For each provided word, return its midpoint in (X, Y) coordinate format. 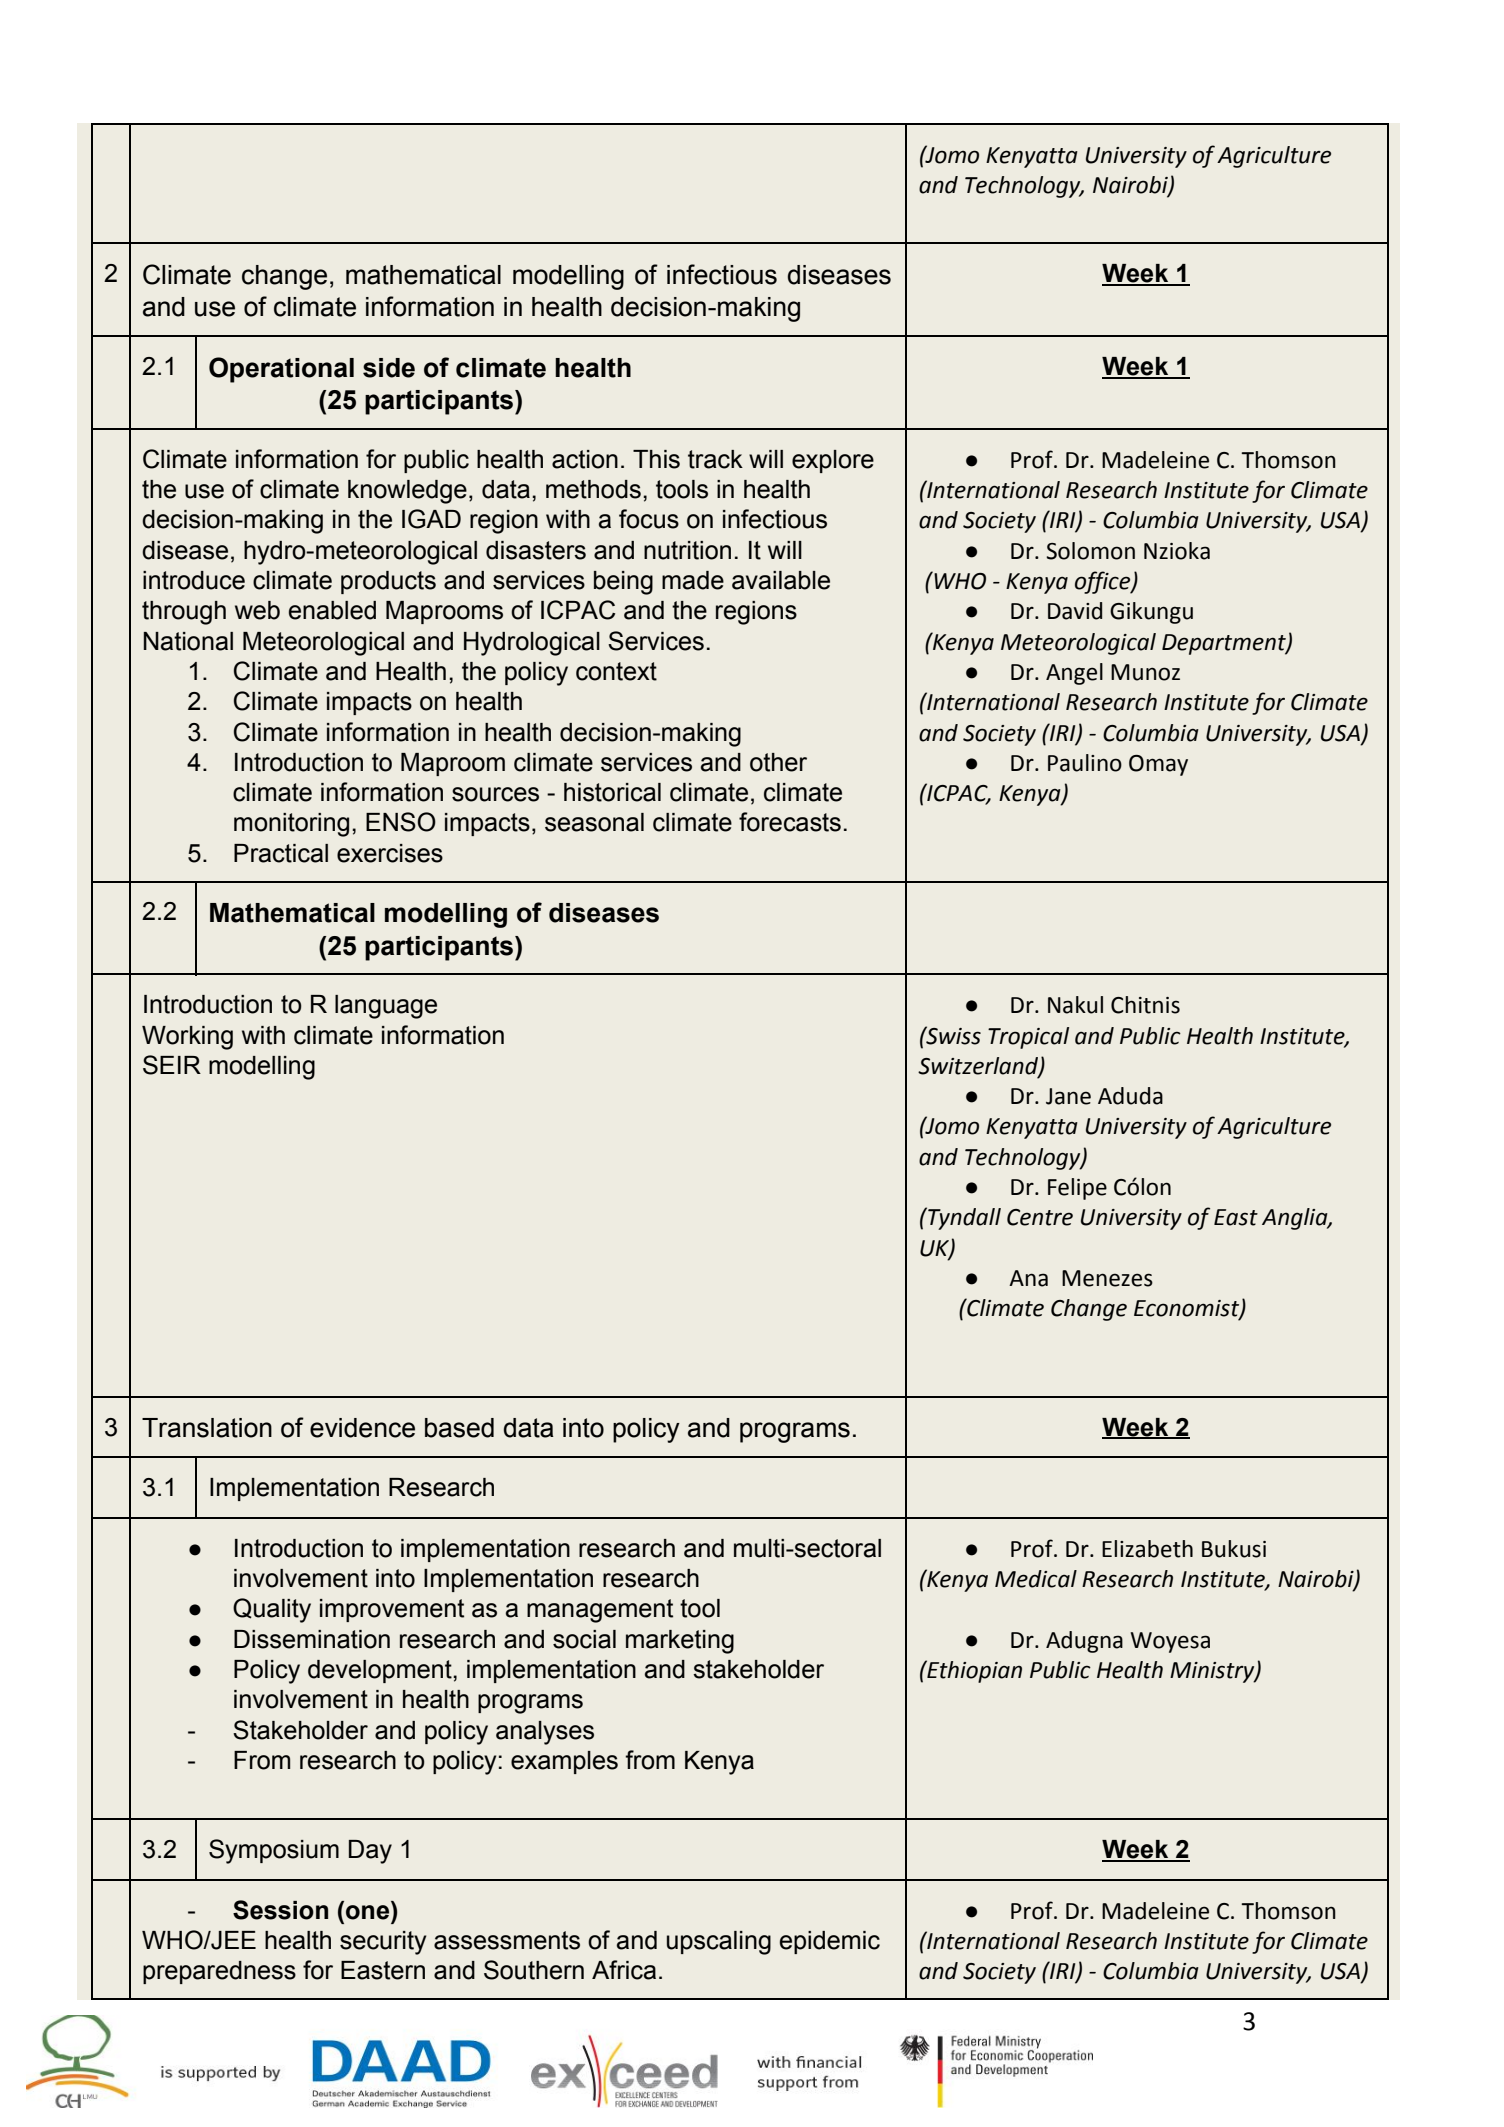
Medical (1036, 1579)
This (656, 459)
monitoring (291, 825)
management (600, 1611)
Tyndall (963, 1218)
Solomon (1090, 551)
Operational (281, 370)
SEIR (172, 1065)
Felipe (1077, 1189)
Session (280, 1910)
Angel (1074, 674)
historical (612, 792)
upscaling (719, 1943)
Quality (272, 1610)
